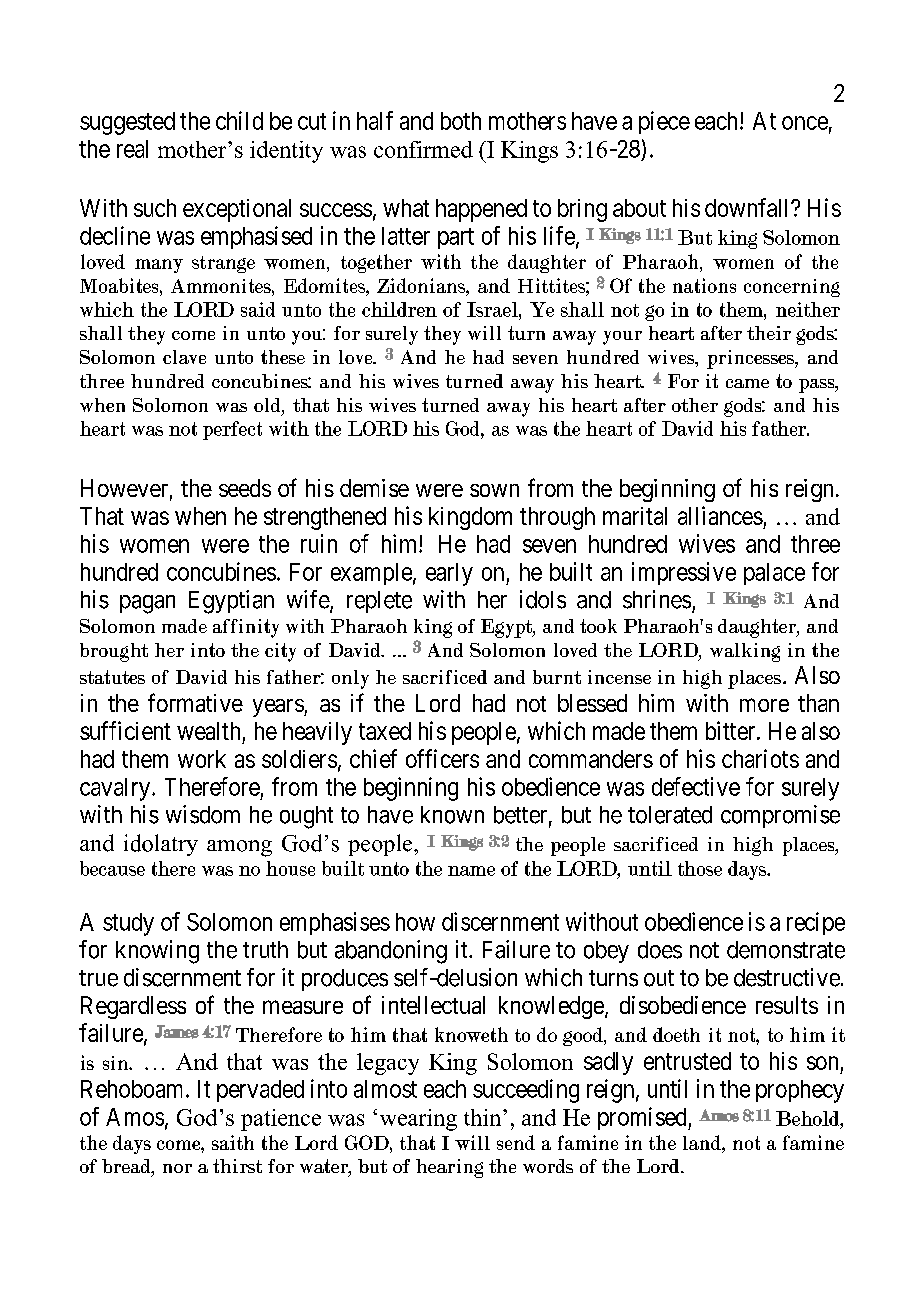  Describe the element at coordinates (449, 574) in the screenshot. I see `early` at that location.
